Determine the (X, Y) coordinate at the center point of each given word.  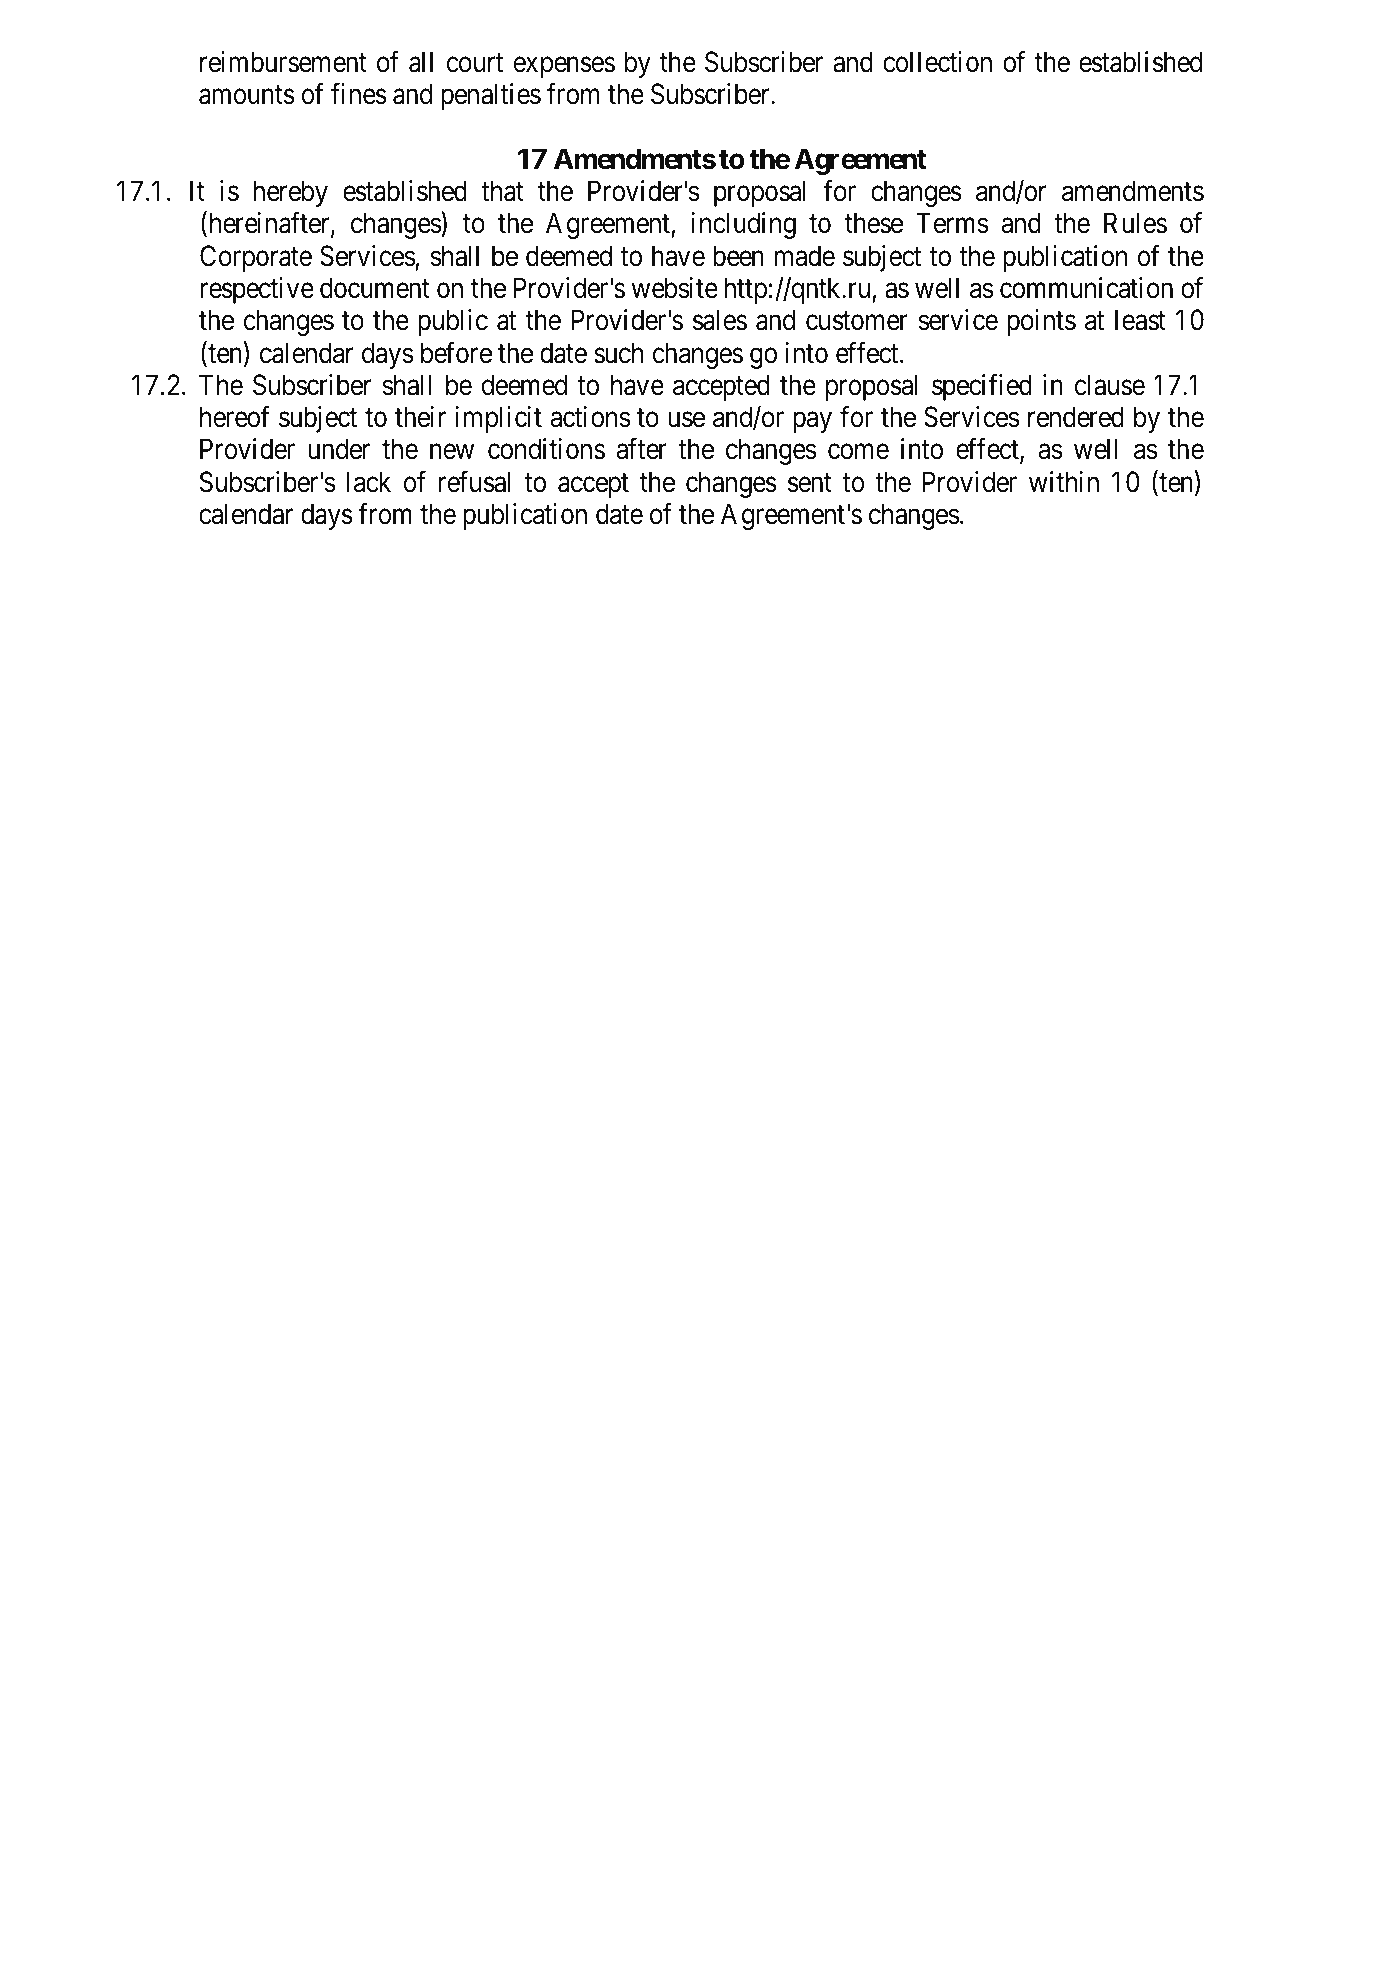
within (1064, 481)
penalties (491, 96)
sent (810, 483)
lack (369, 482)
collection (937, 62)
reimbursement (283, 62)
